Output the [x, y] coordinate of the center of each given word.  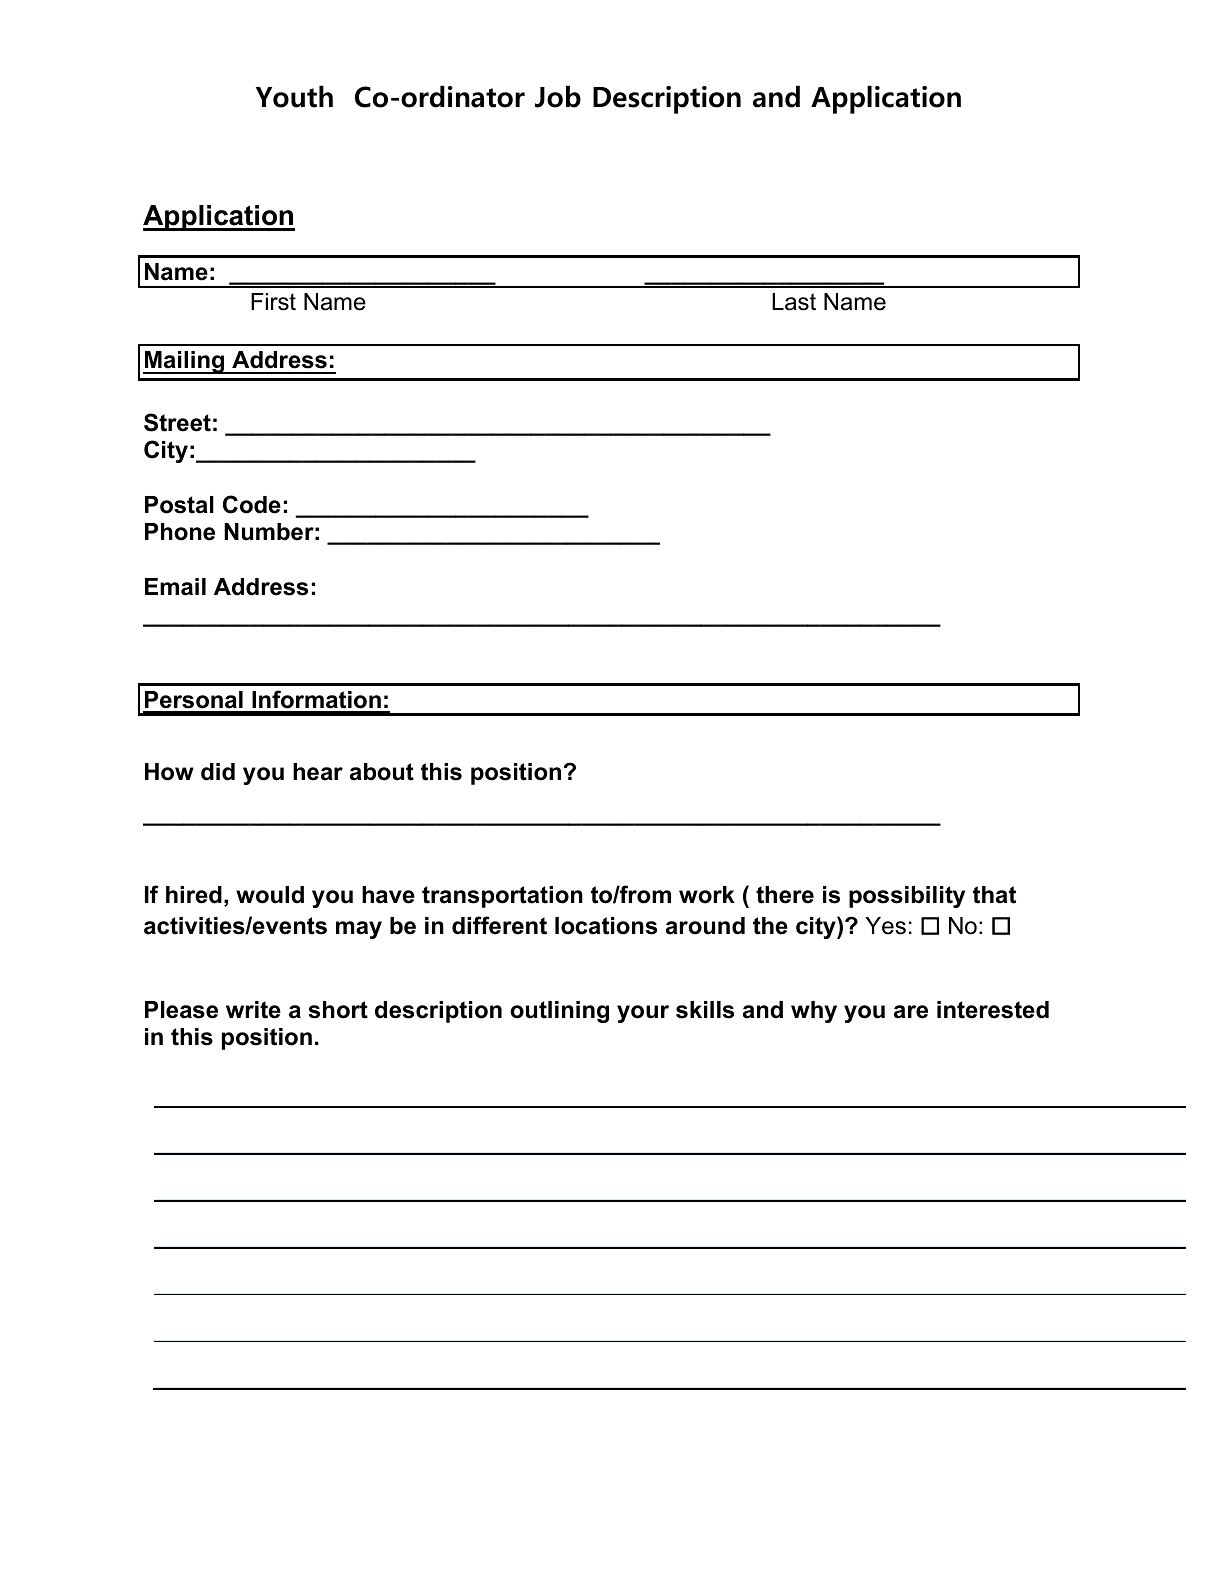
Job [558, 96]
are [911, 1012]
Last [794, 302]
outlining [559, 1012]
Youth [294, 96]
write [253, 1010]
